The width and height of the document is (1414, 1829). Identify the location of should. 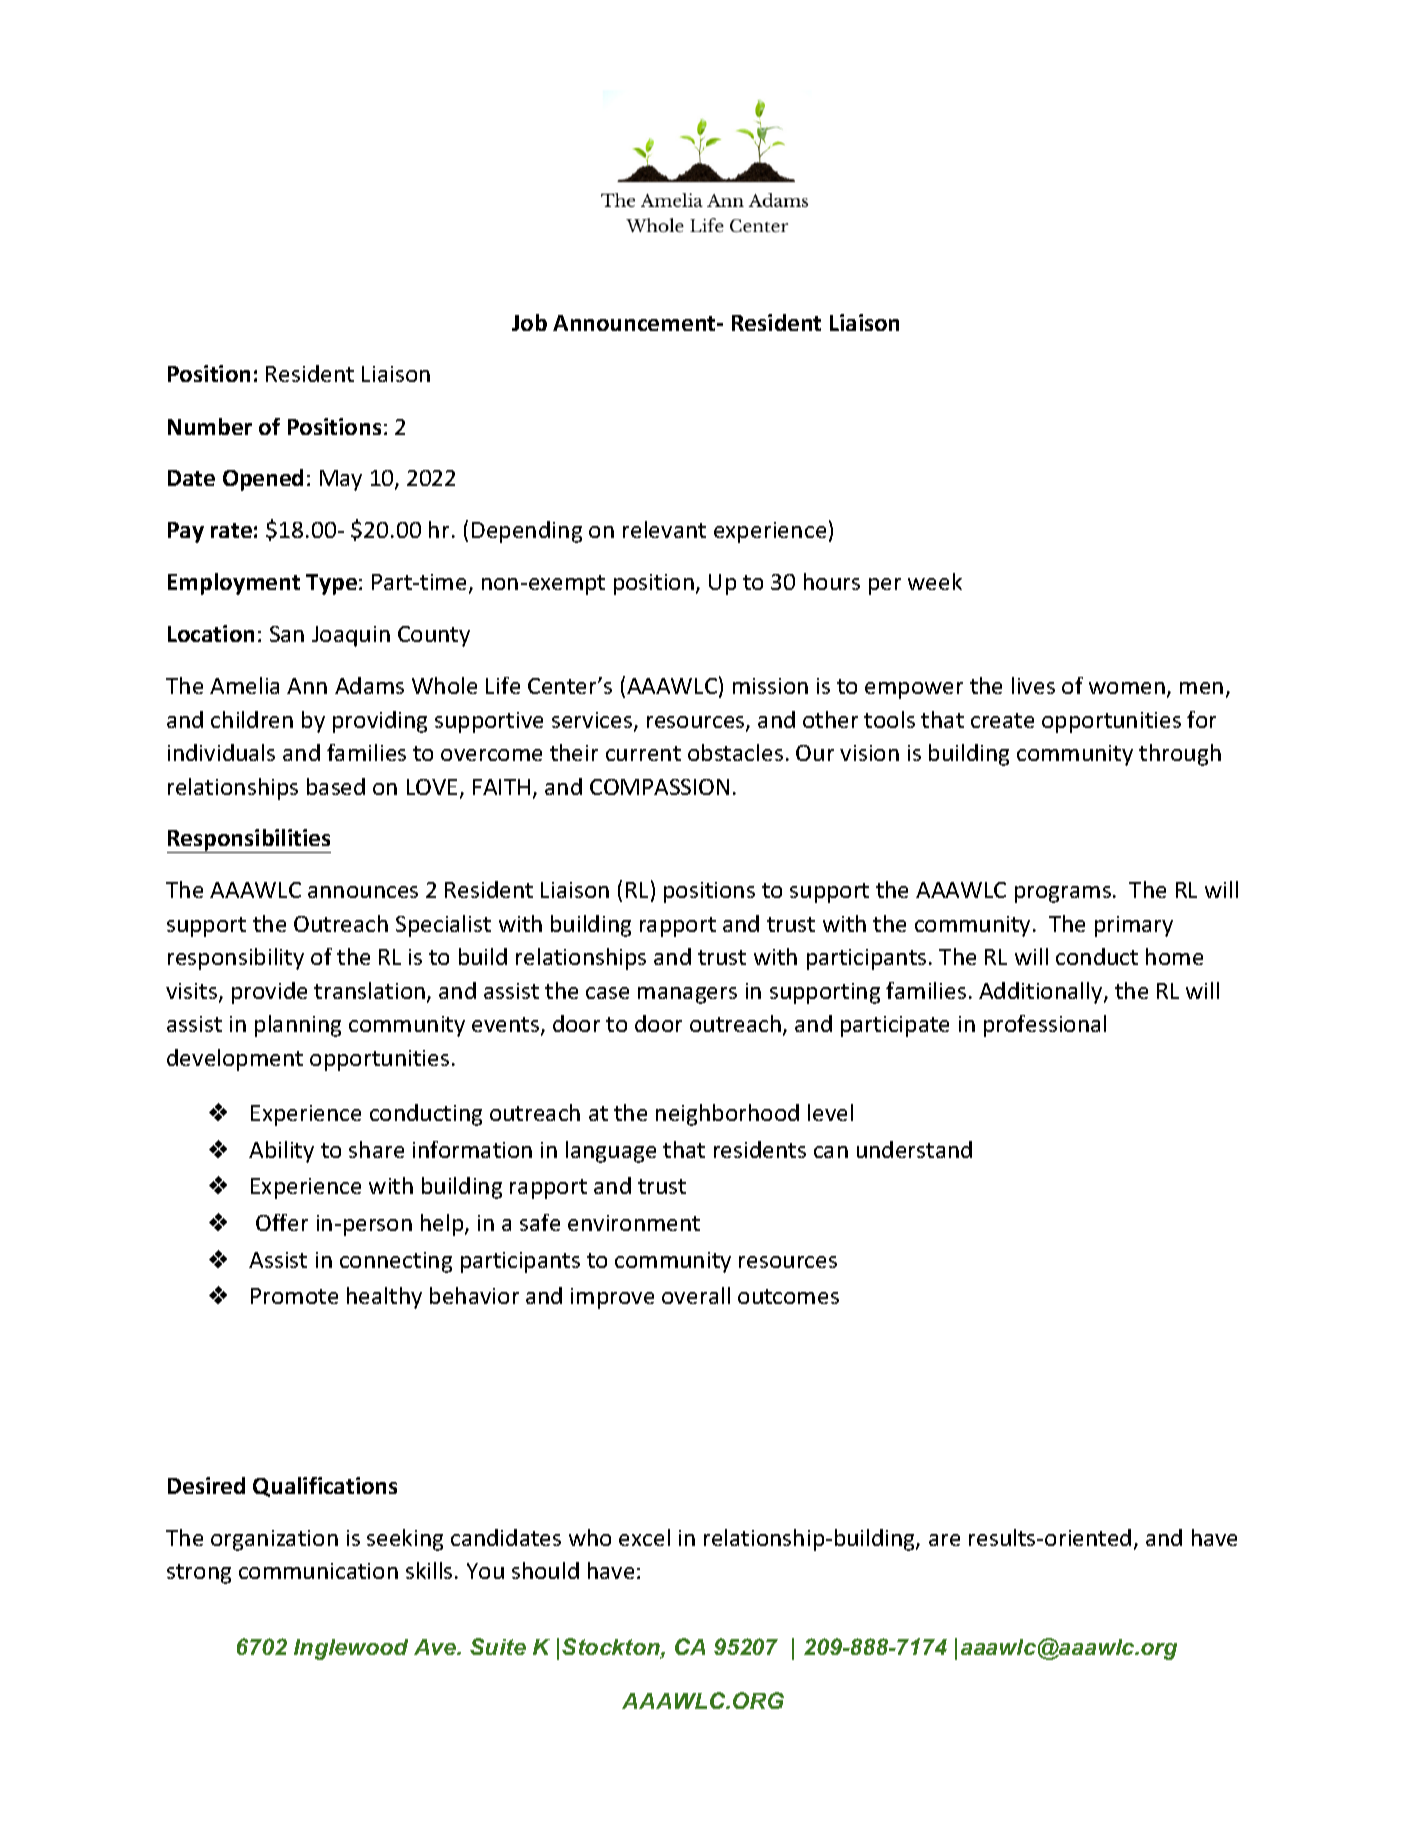
(545, 1570).
